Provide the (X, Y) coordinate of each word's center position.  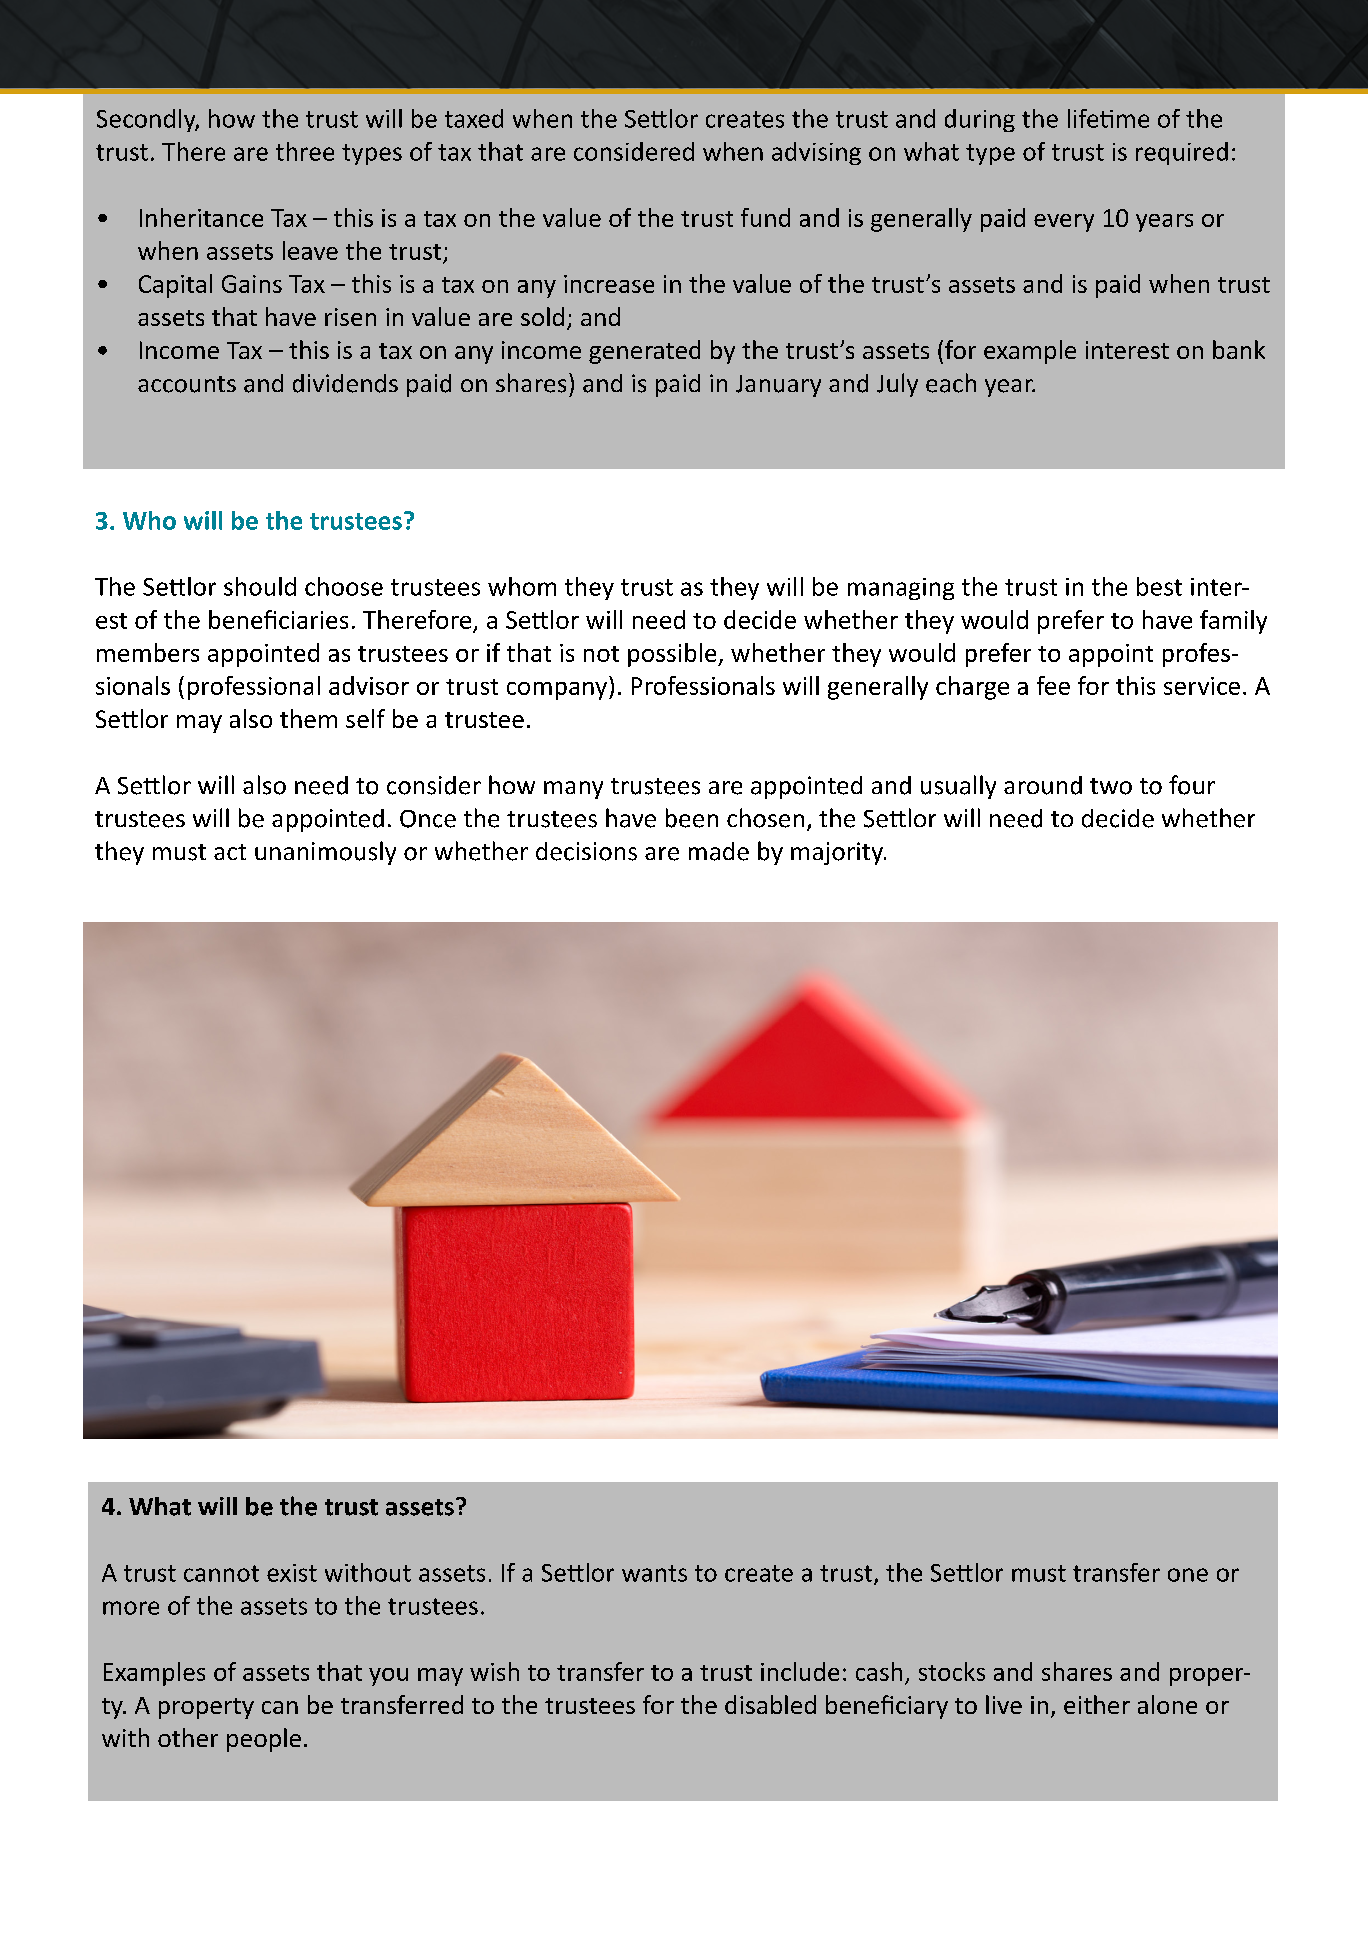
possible (673, 655)
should (260, 586)
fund (765, 217)
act (230, 852)
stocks (952, 1671)
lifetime (1108, 118)
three (305, 151)
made (719, 851)
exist (292, 1573)
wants (654, 1573)
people (264, 1740)
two (1111, 786)
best (1159, 586)
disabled (770, 1704)
